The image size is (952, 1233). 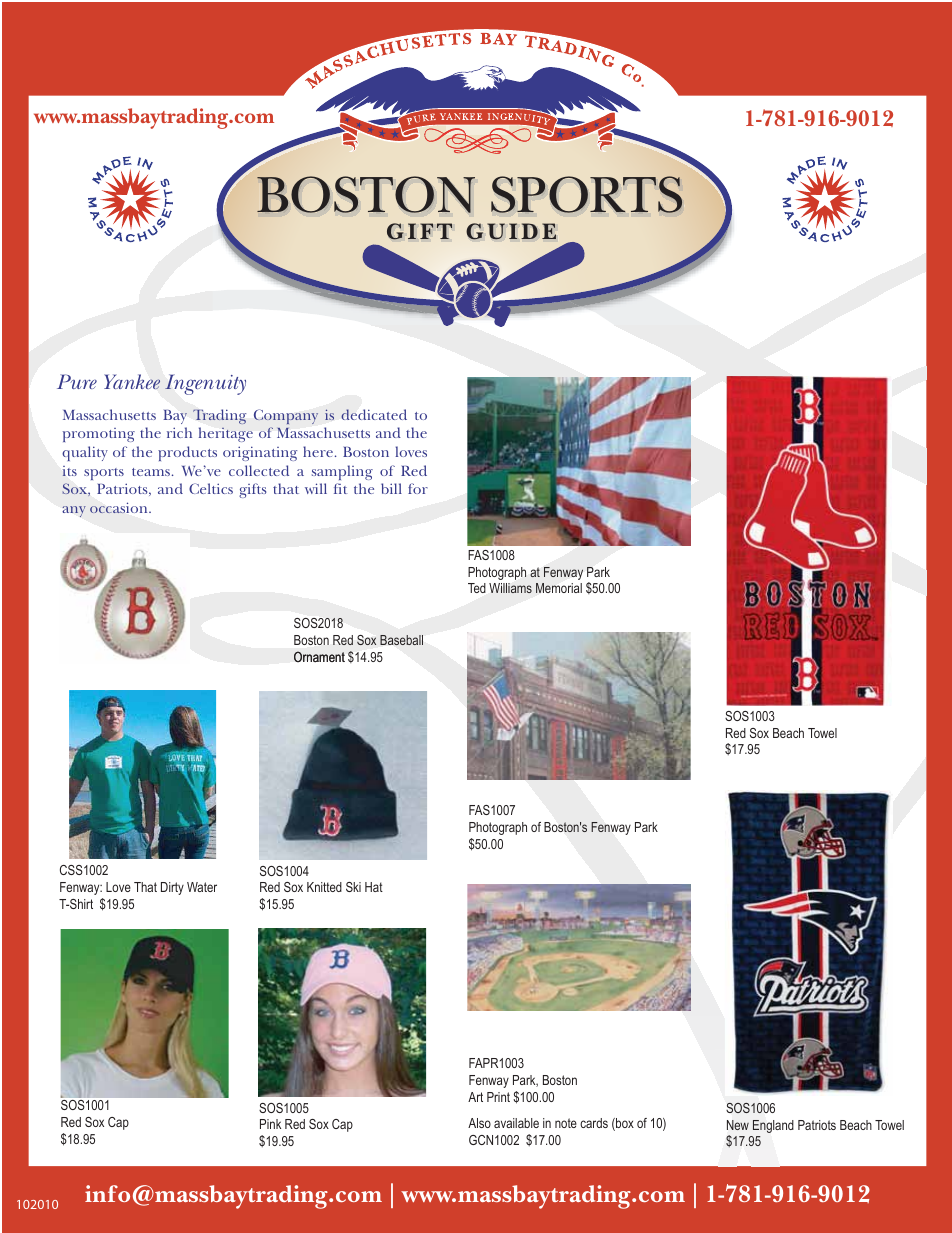 What do you see at coordinates (418, 488) in the page?
I see `for` at bounding box center [418, 488].
